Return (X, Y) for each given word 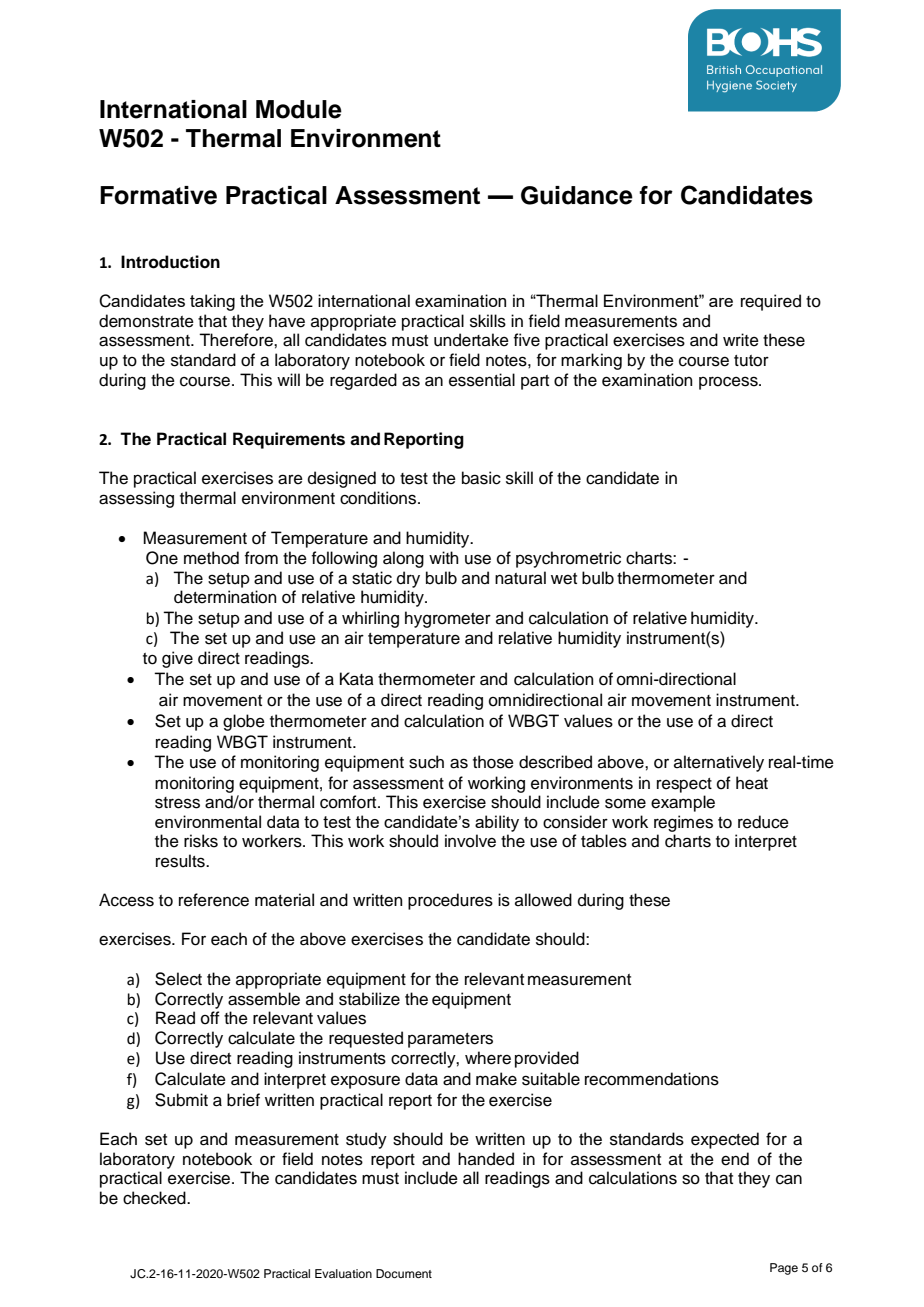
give (177, 659)
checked (155, 1198)
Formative (158, 195)
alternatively (719, 763)
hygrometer (448, 619)
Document (404, 1273)
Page (784, 1269)
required (771, 302)
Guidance (577, 195)
